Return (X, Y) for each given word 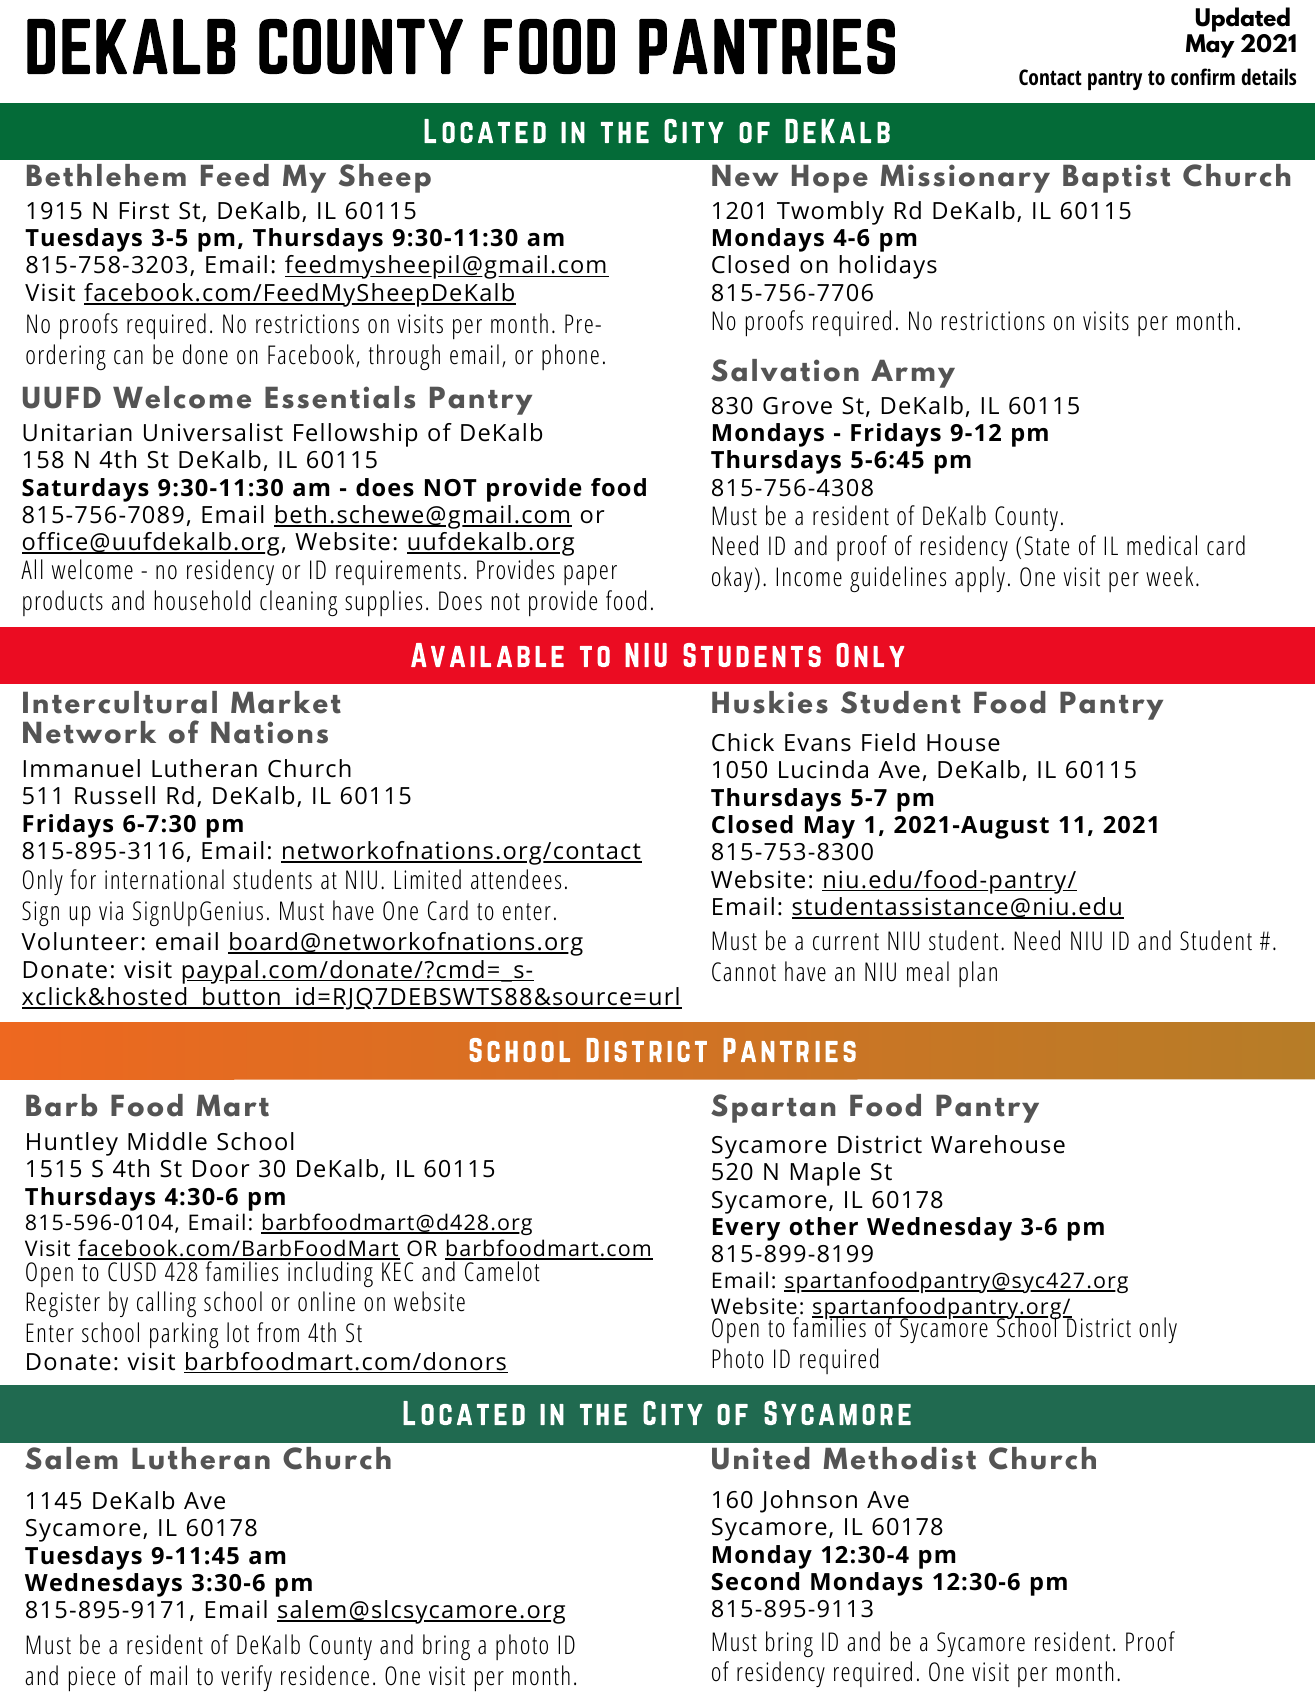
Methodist (899, 1458)
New (745, 175)
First (144, 211)
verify (246, 1678)
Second (755, 1581)
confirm (1203, 76)
